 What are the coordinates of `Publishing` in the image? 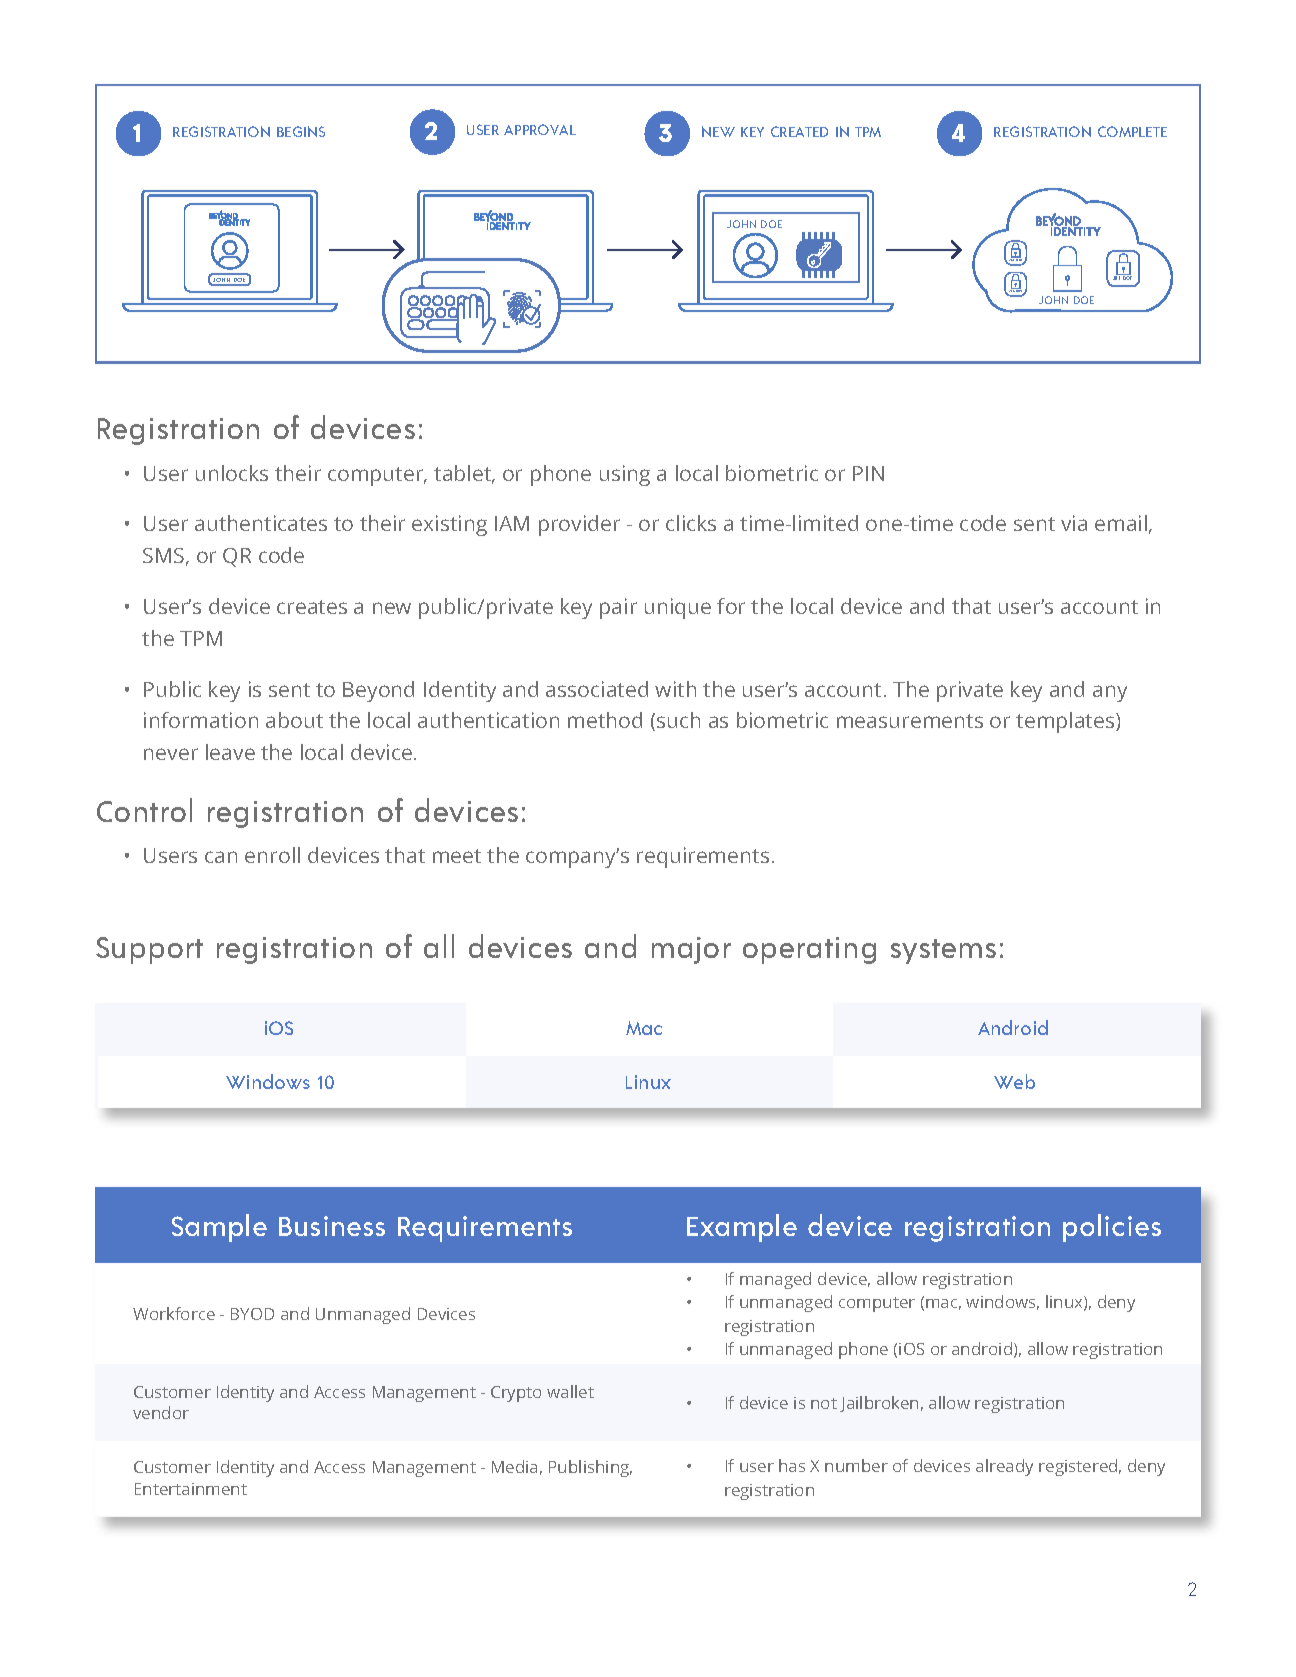 It's located at (590, 1468).
